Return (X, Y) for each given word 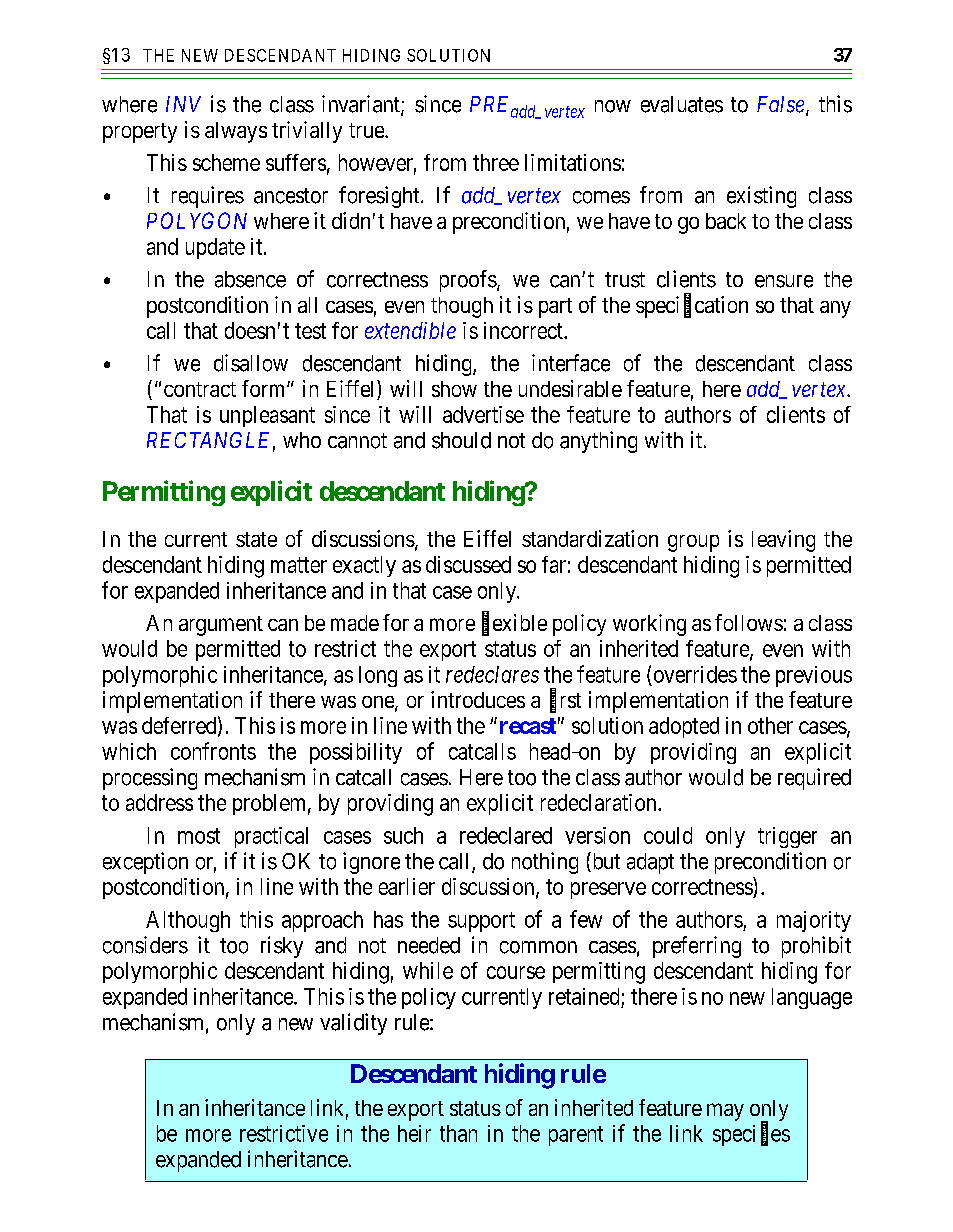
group (693, 543)
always (236, 132)
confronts (213, 751)
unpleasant (267, 416)
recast (528, 726)
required (814, 779)
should (461, 440)
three (496, 162)
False (782, 105)
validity (353, 1024)
